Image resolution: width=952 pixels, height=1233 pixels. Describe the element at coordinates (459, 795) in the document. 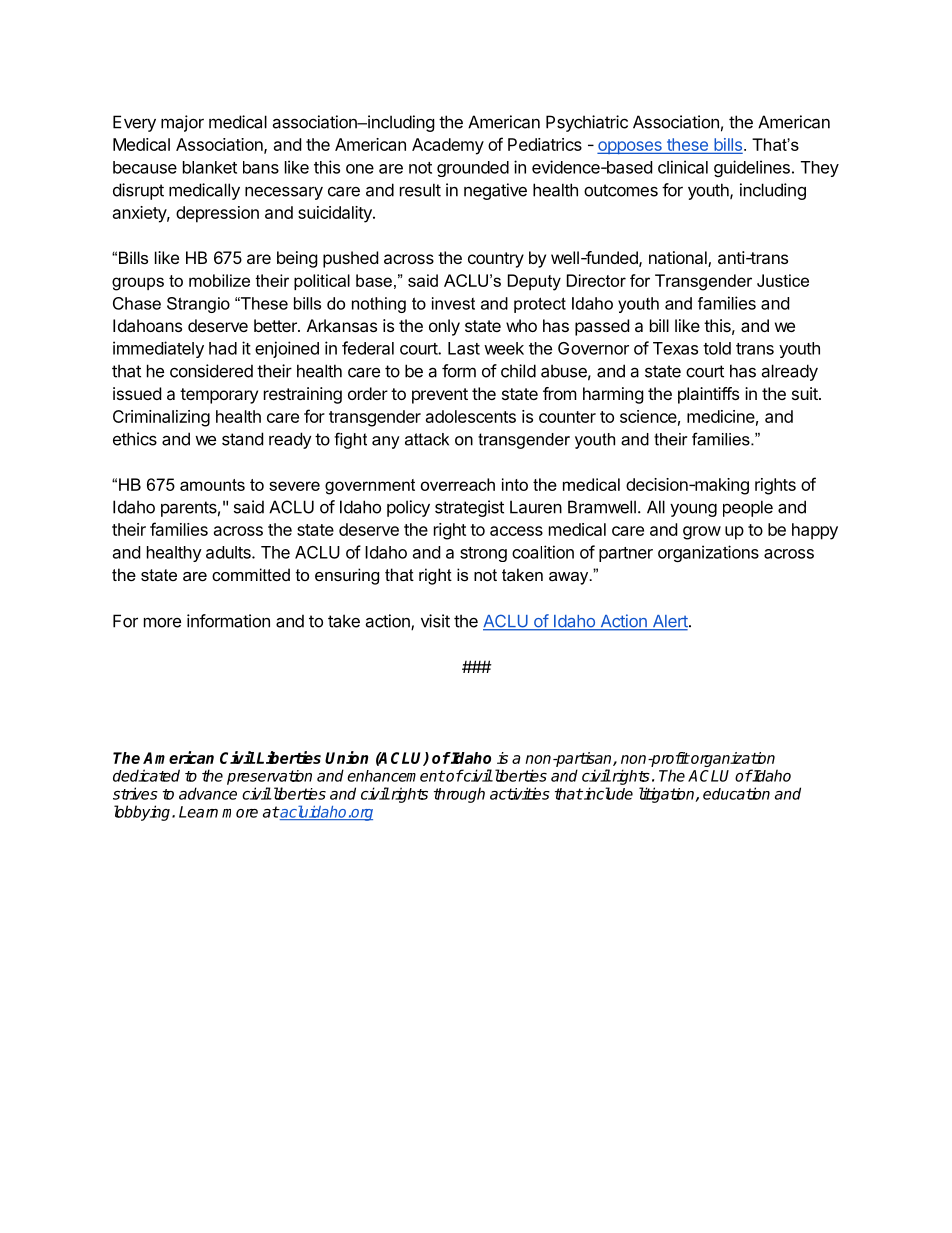

I see `through` at that location.
